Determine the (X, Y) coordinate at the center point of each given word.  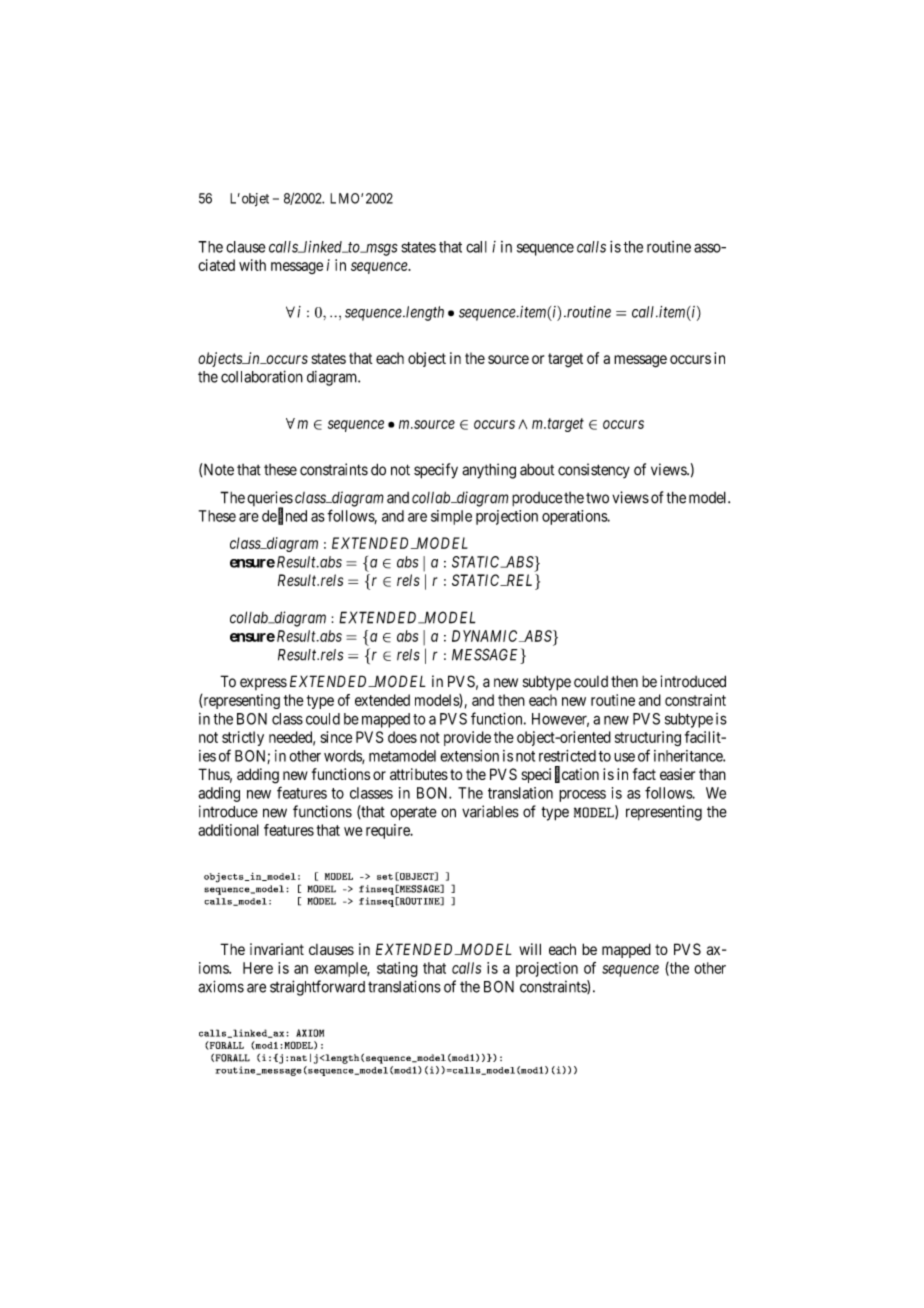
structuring (648, 738)
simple (451, 517)
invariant (277, 949)
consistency (594, 471)
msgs (381, 249)
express (263, 684)
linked (323, 247)
